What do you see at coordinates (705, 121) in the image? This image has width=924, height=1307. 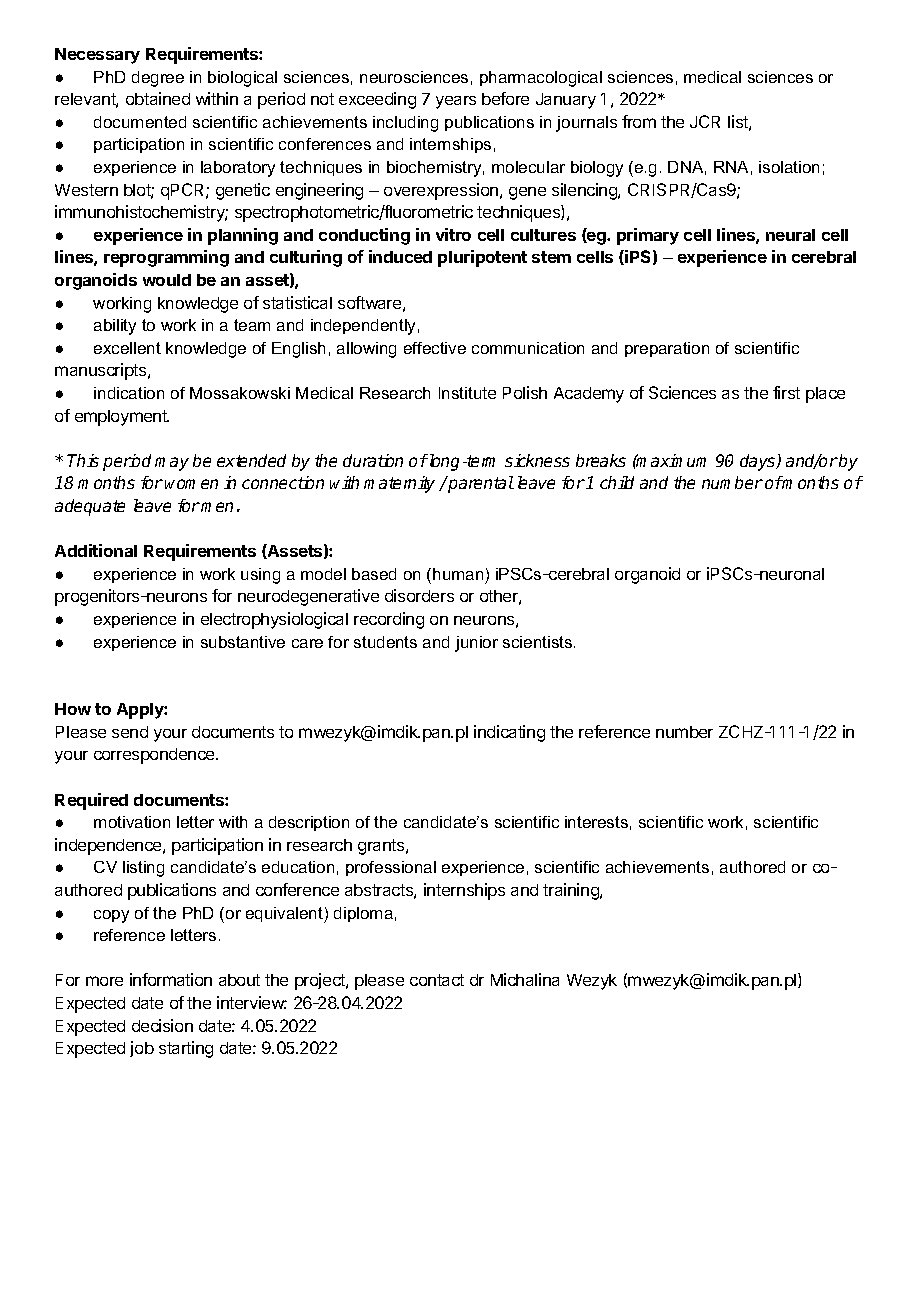 I see `JCR` at bounding box center [705, 121].
